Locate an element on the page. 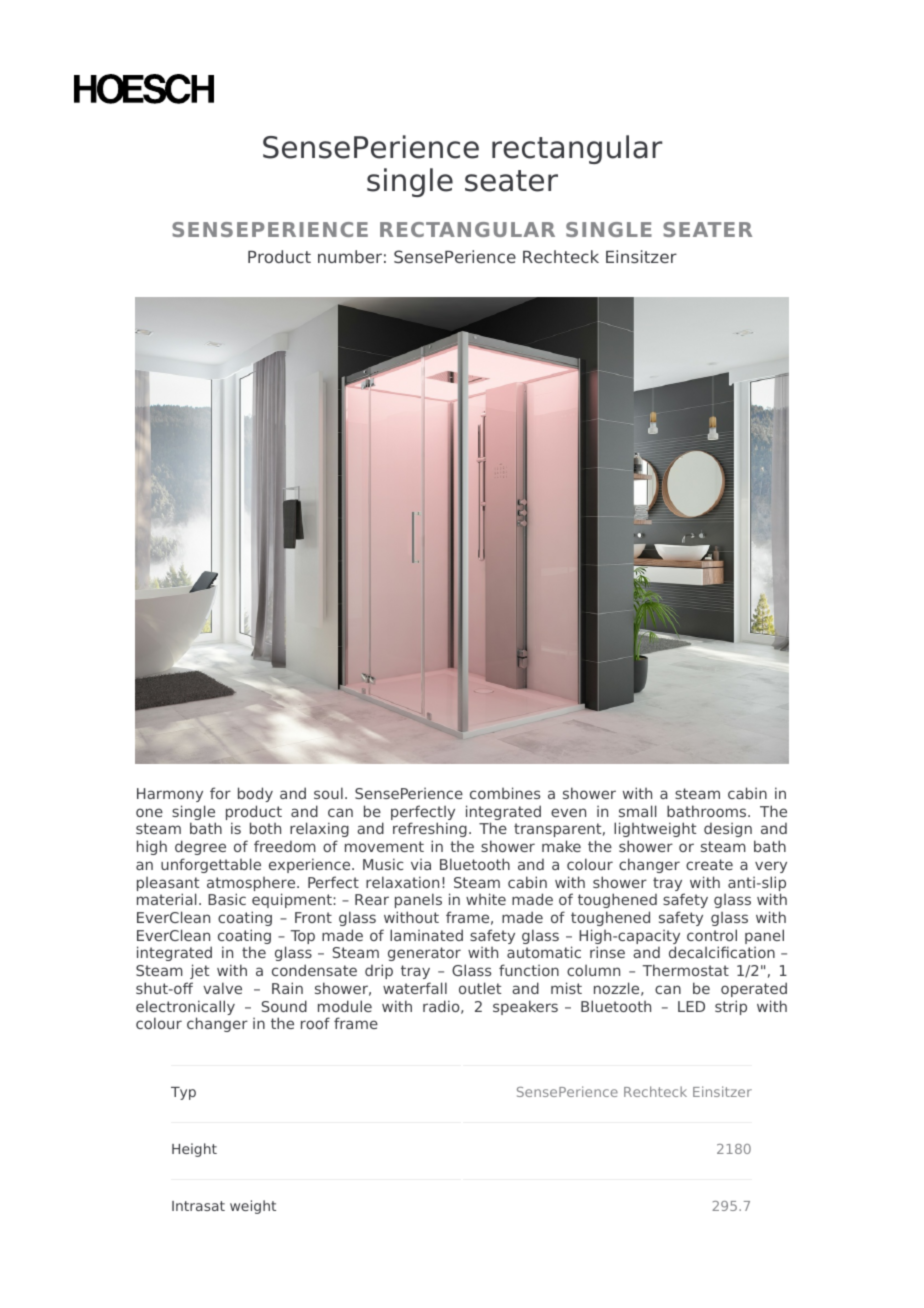  create is located at coordinates (709, 864).
